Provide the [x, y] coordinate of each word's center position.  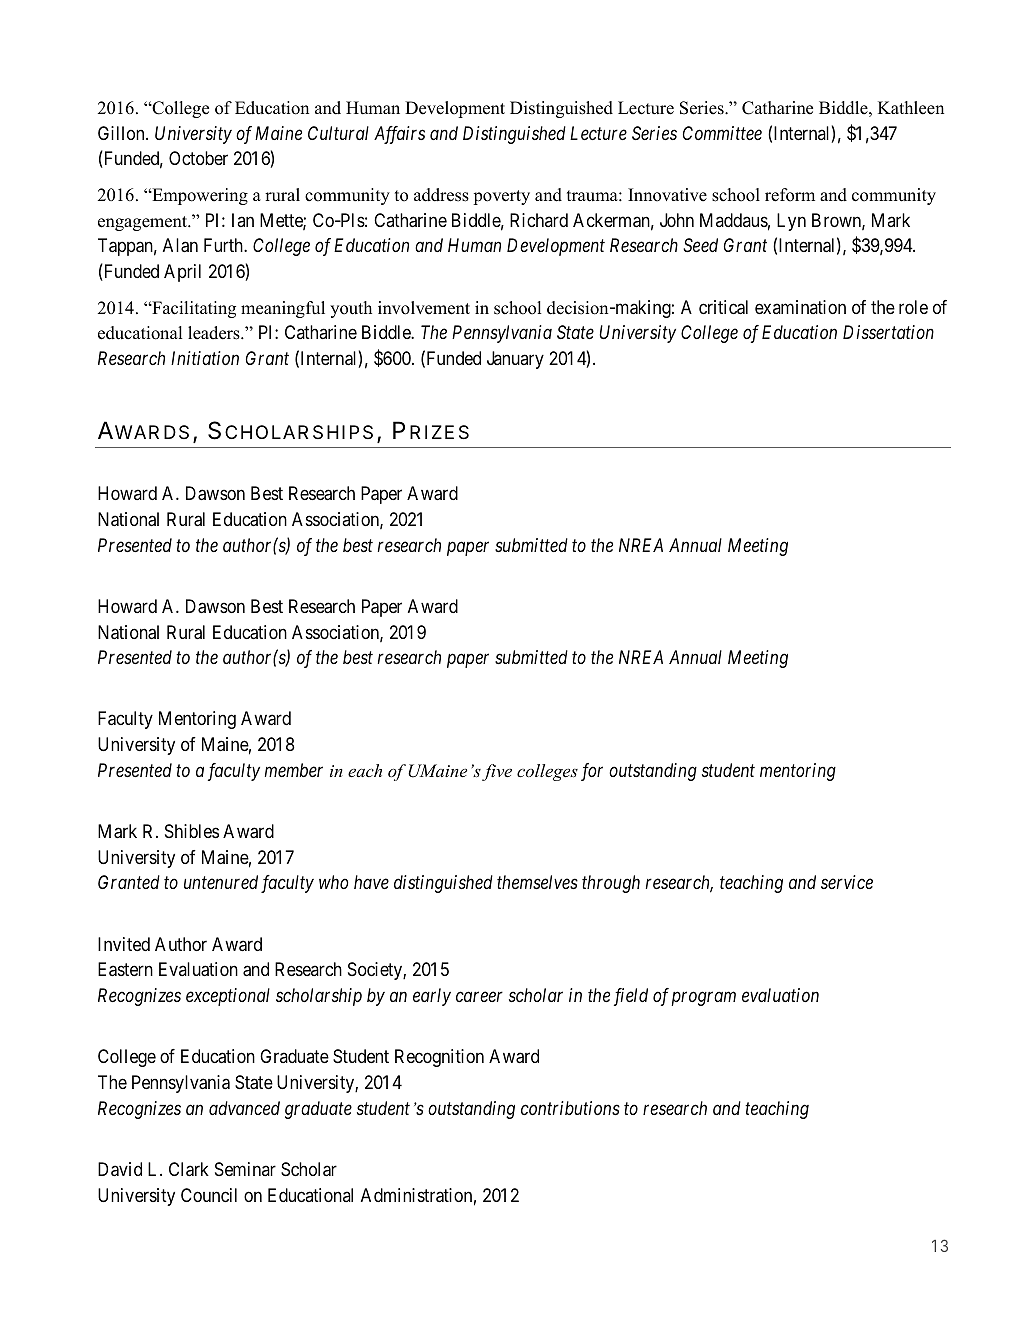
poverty [501, 197]
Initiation [205, 358]
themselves [537, 882]
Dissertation [888, 332]
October [198, 158]
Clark [189, 1169]
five [497, 772]
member [294, 770]
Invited [124, 944]
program [704, 999]
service [847, 882]
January [515, 360]
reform [790, 195]
